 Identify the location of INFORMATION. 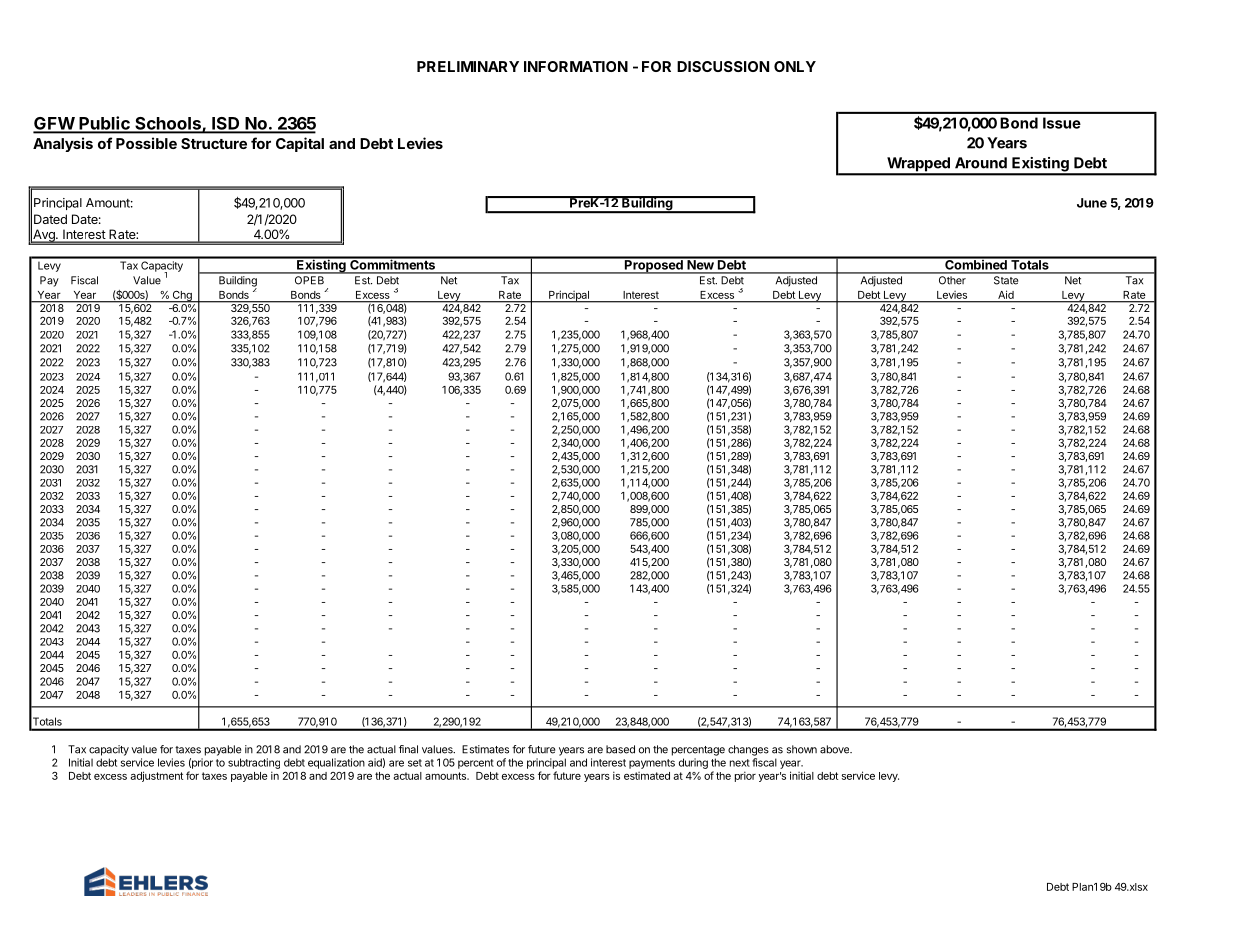
(576, 66).
